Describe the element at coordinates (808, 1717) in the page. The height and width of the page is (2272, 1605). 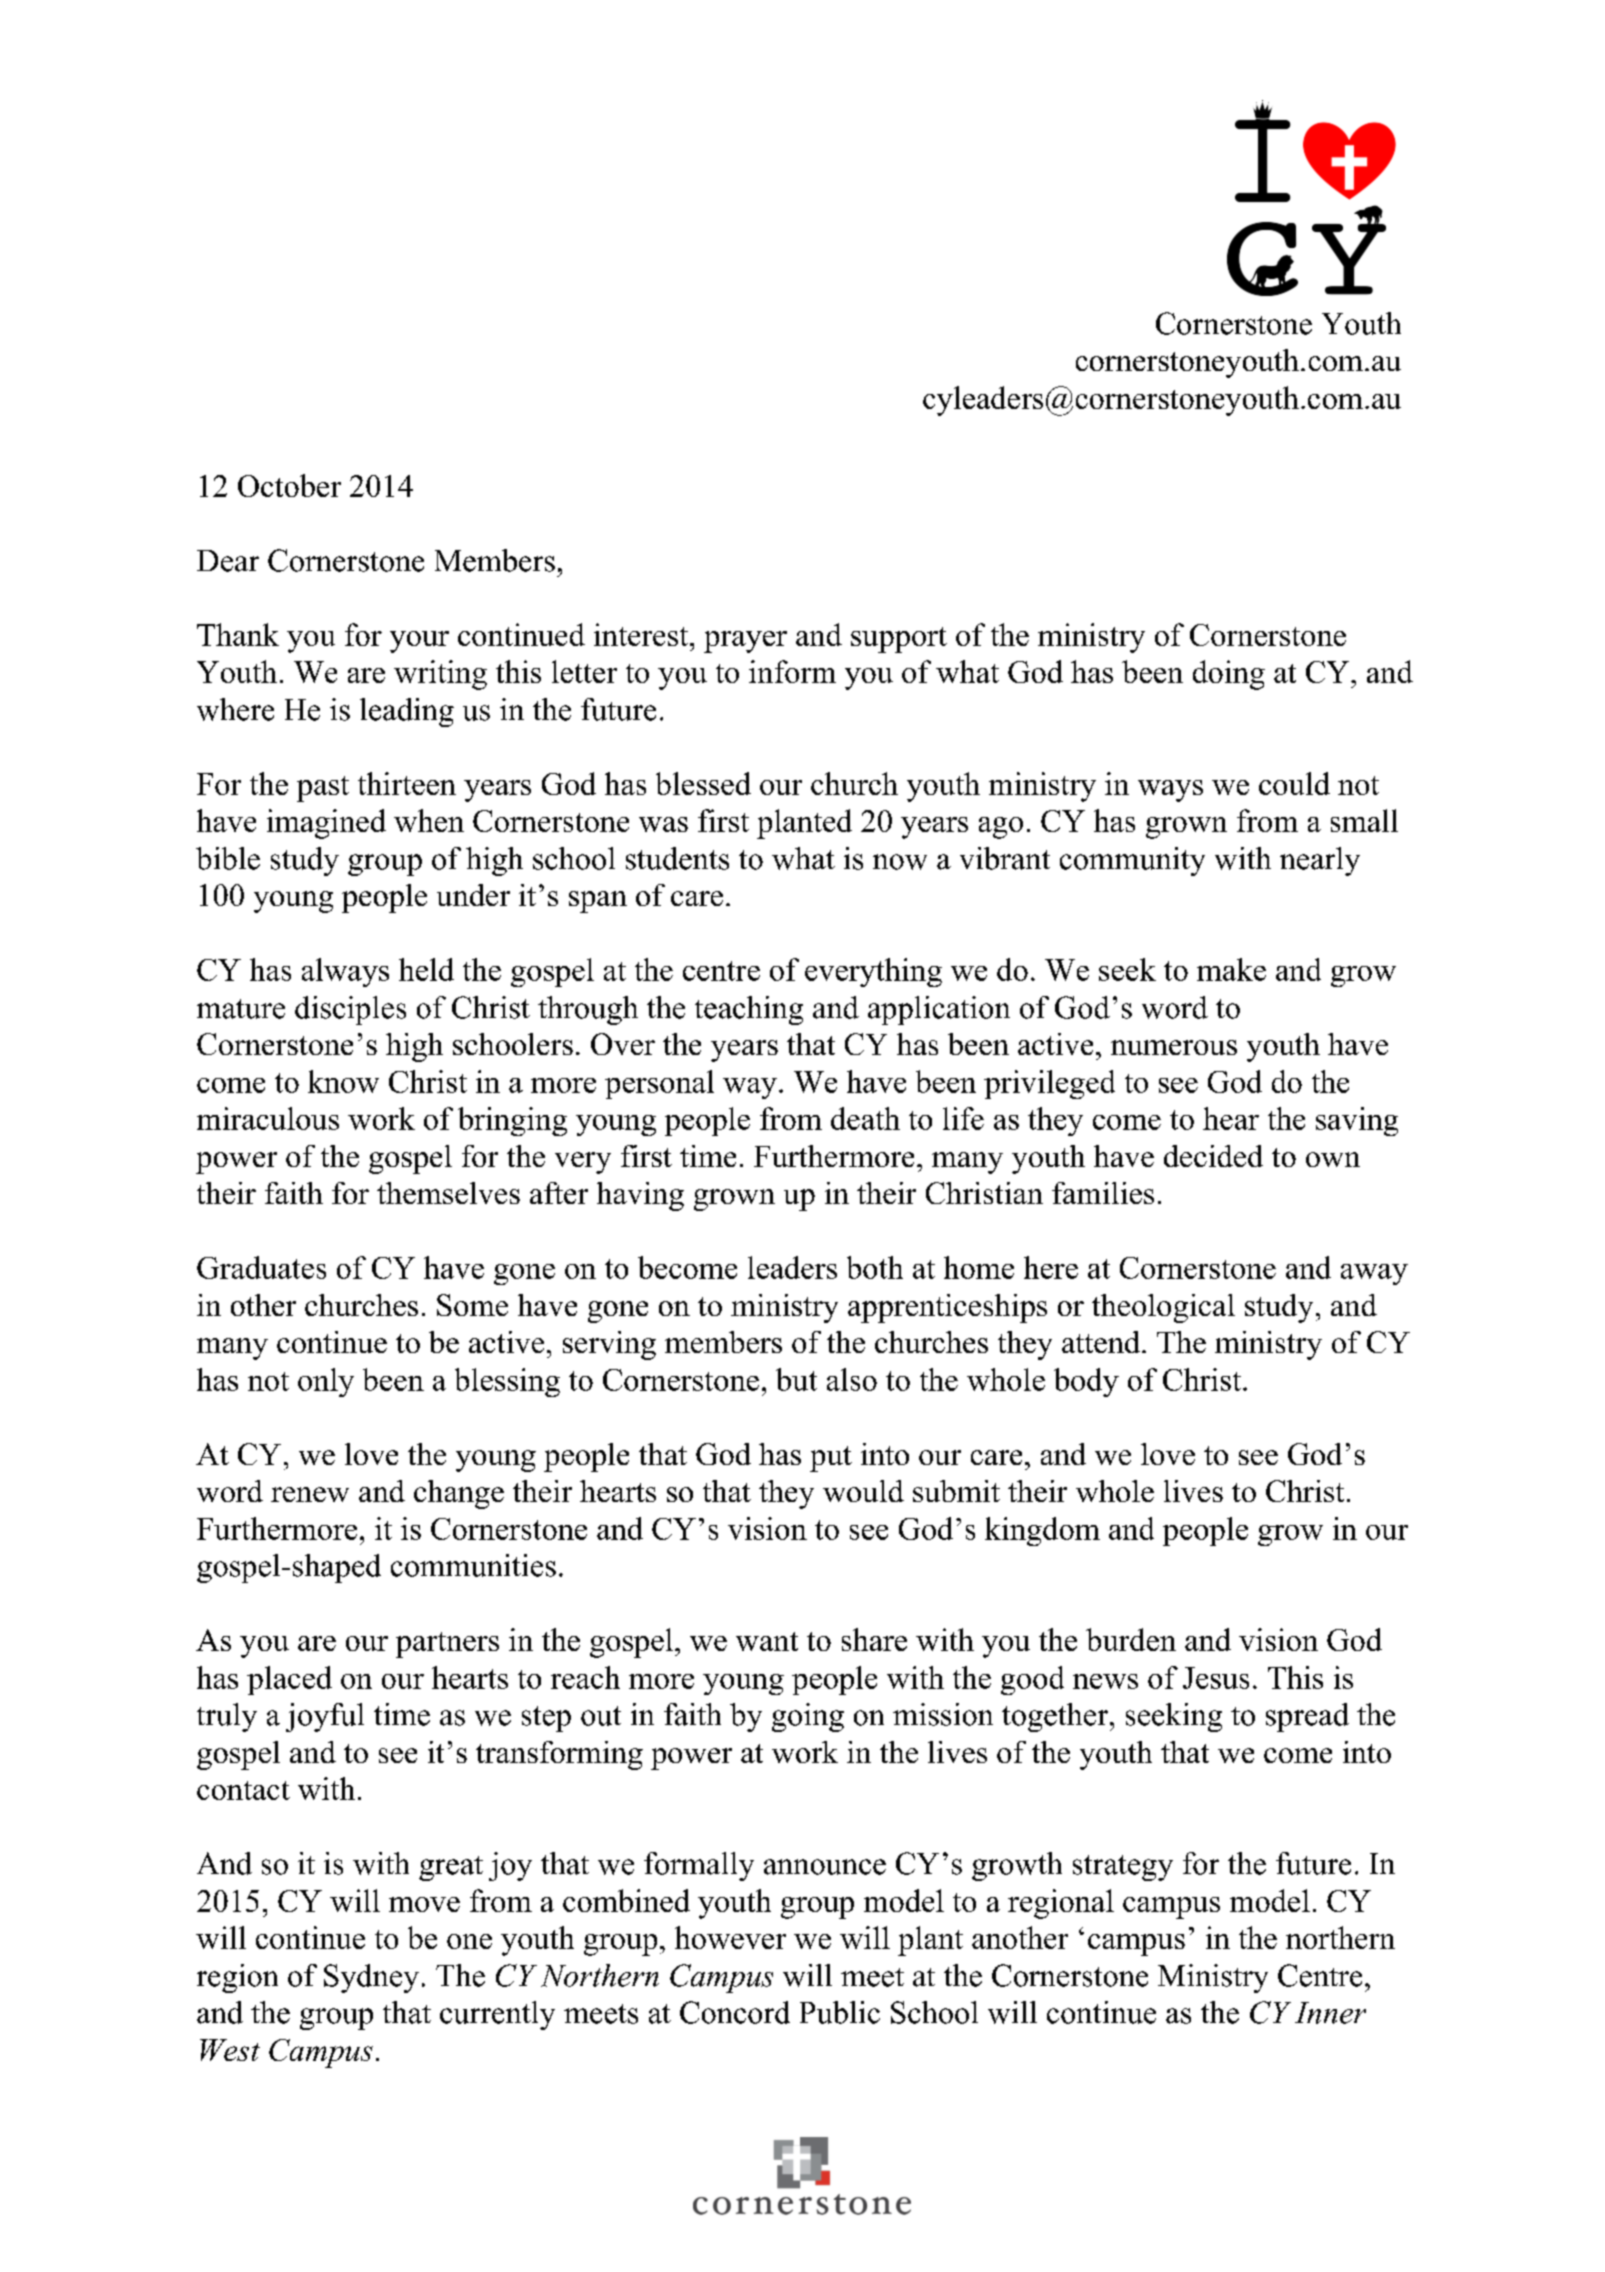
I see `going` at that location.
